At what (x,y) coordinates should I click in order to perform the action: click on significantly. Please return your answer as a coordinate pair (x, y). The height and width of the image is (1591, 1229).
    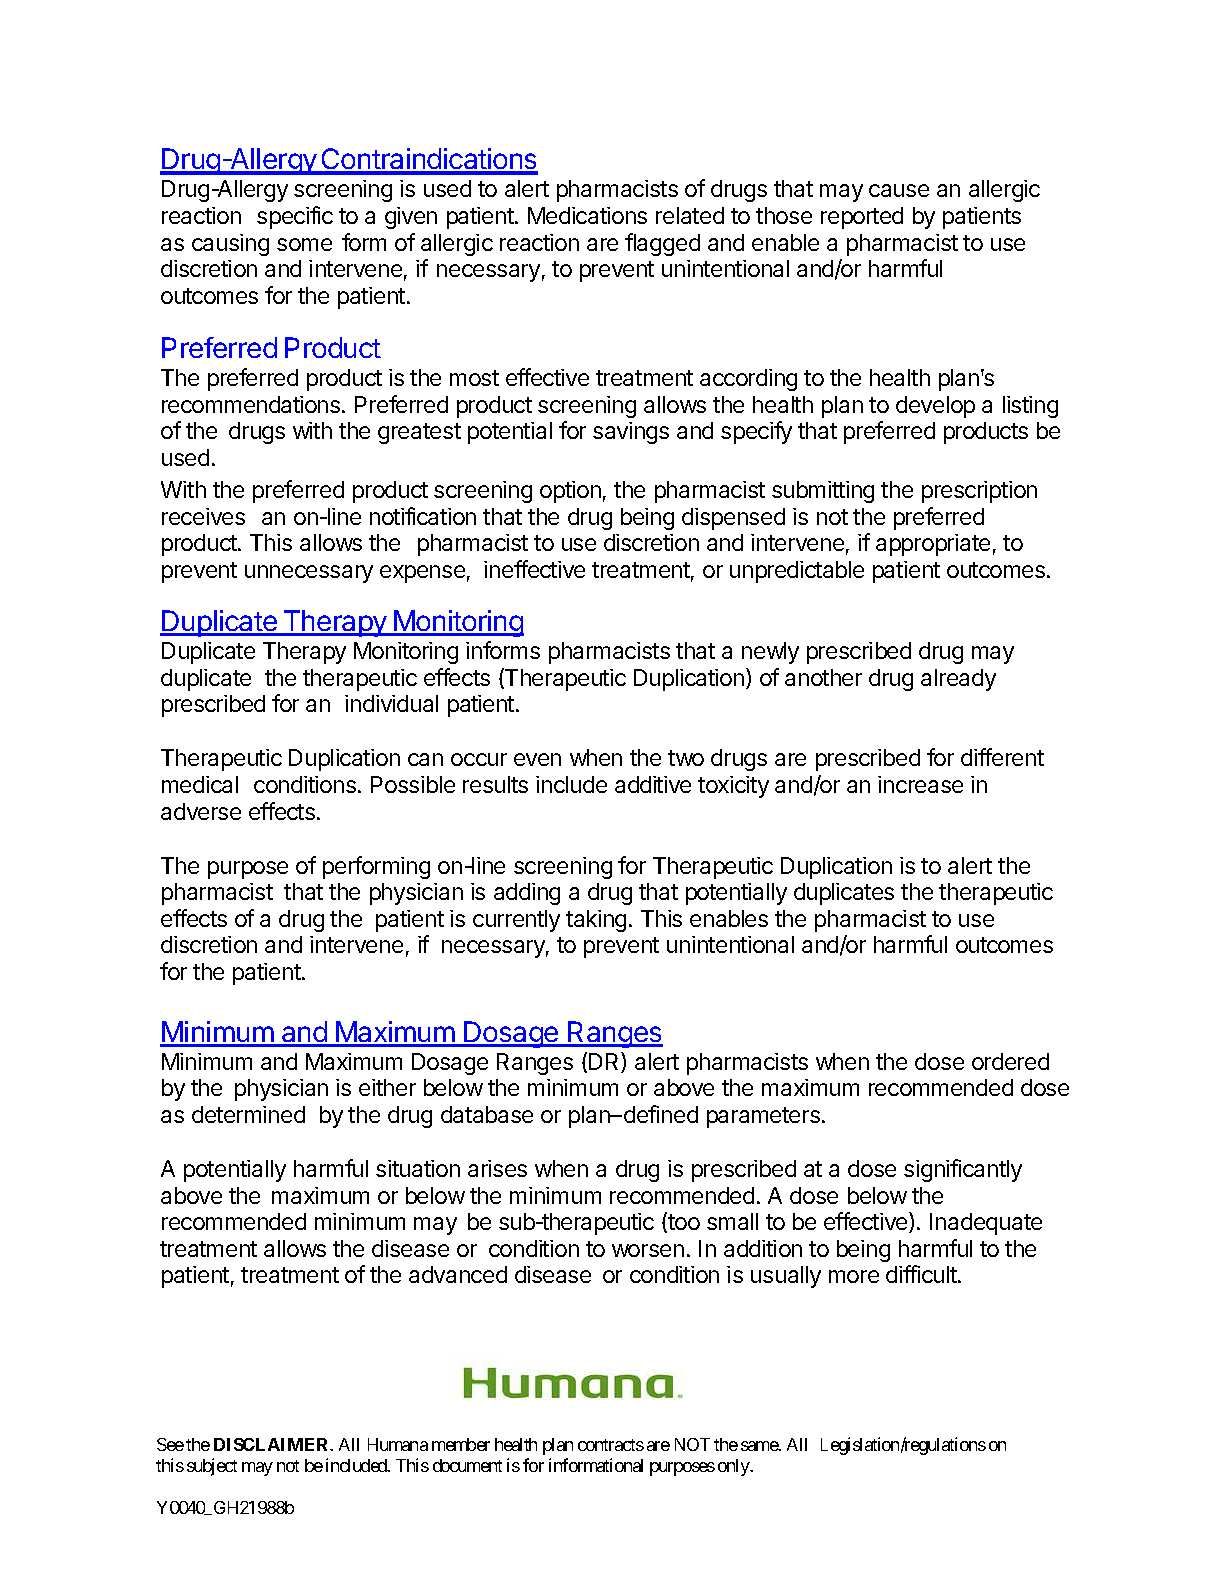
    Looking at the image, I should click on (963, 1170).
